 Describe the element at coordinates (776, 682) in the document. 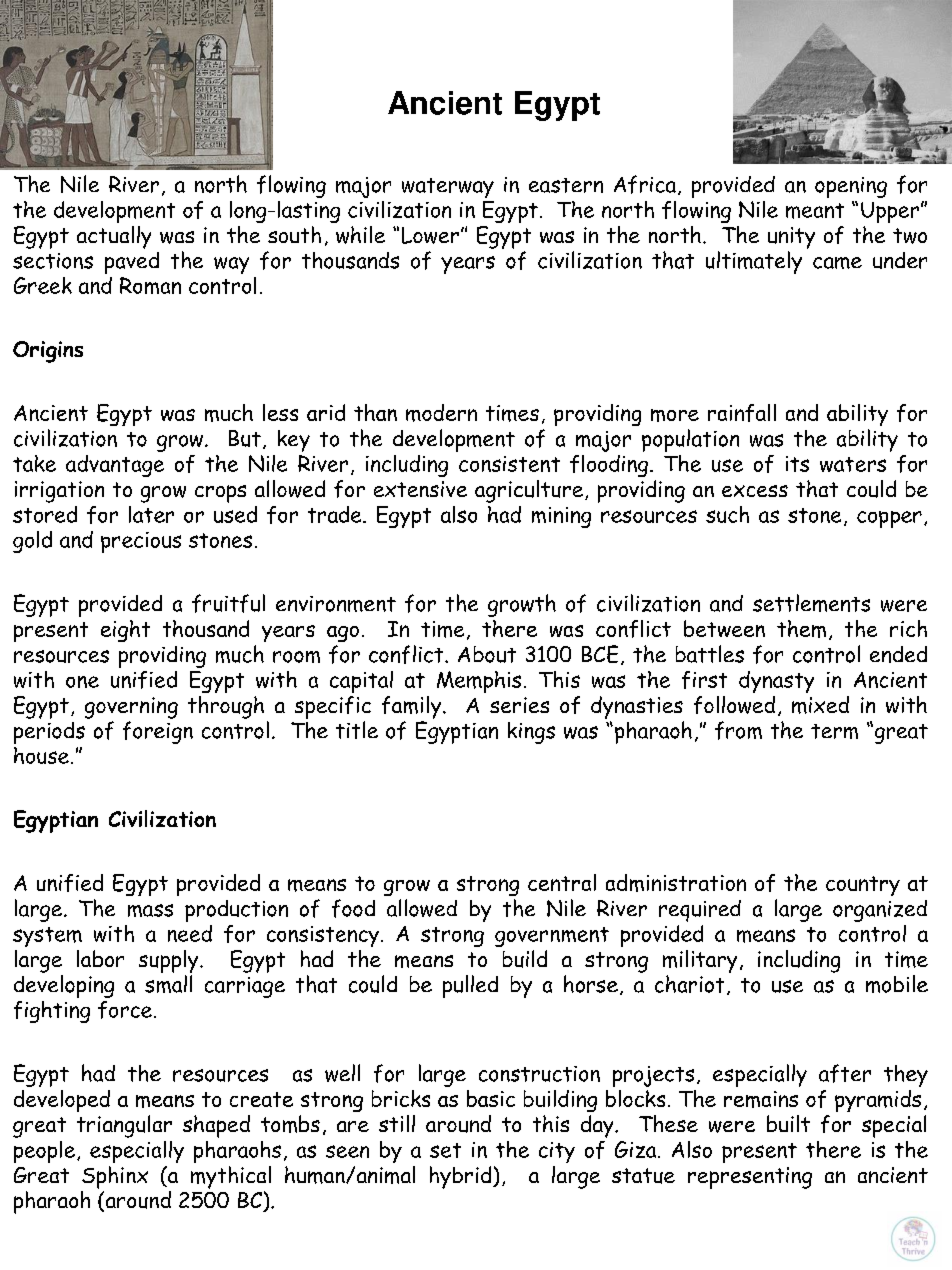

I see `dynasty` at that location.
